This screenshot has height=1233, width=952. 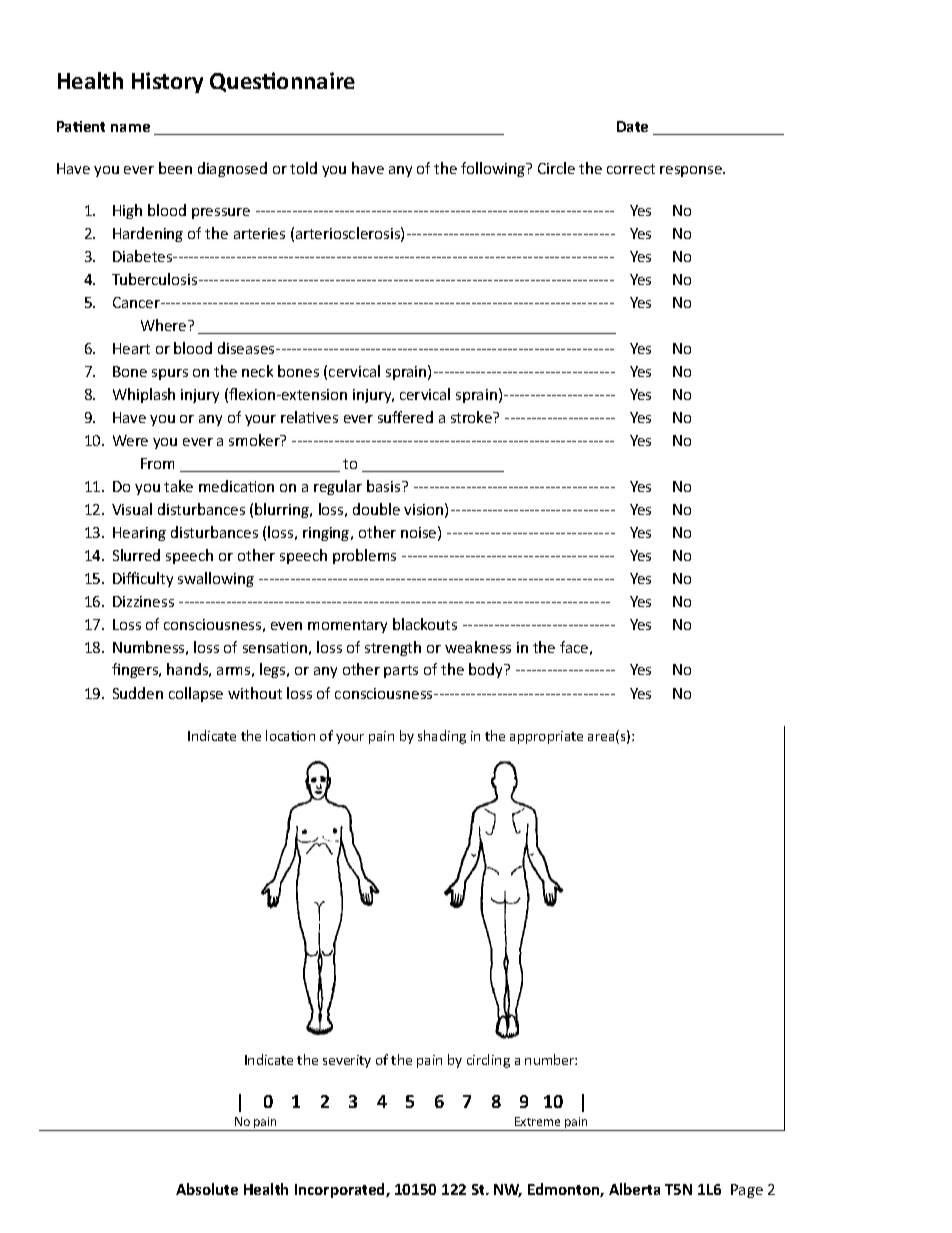 What do you see at coordinates (494, 169) in the screenshot?
I see `following` at bounding box center [494, 169].
